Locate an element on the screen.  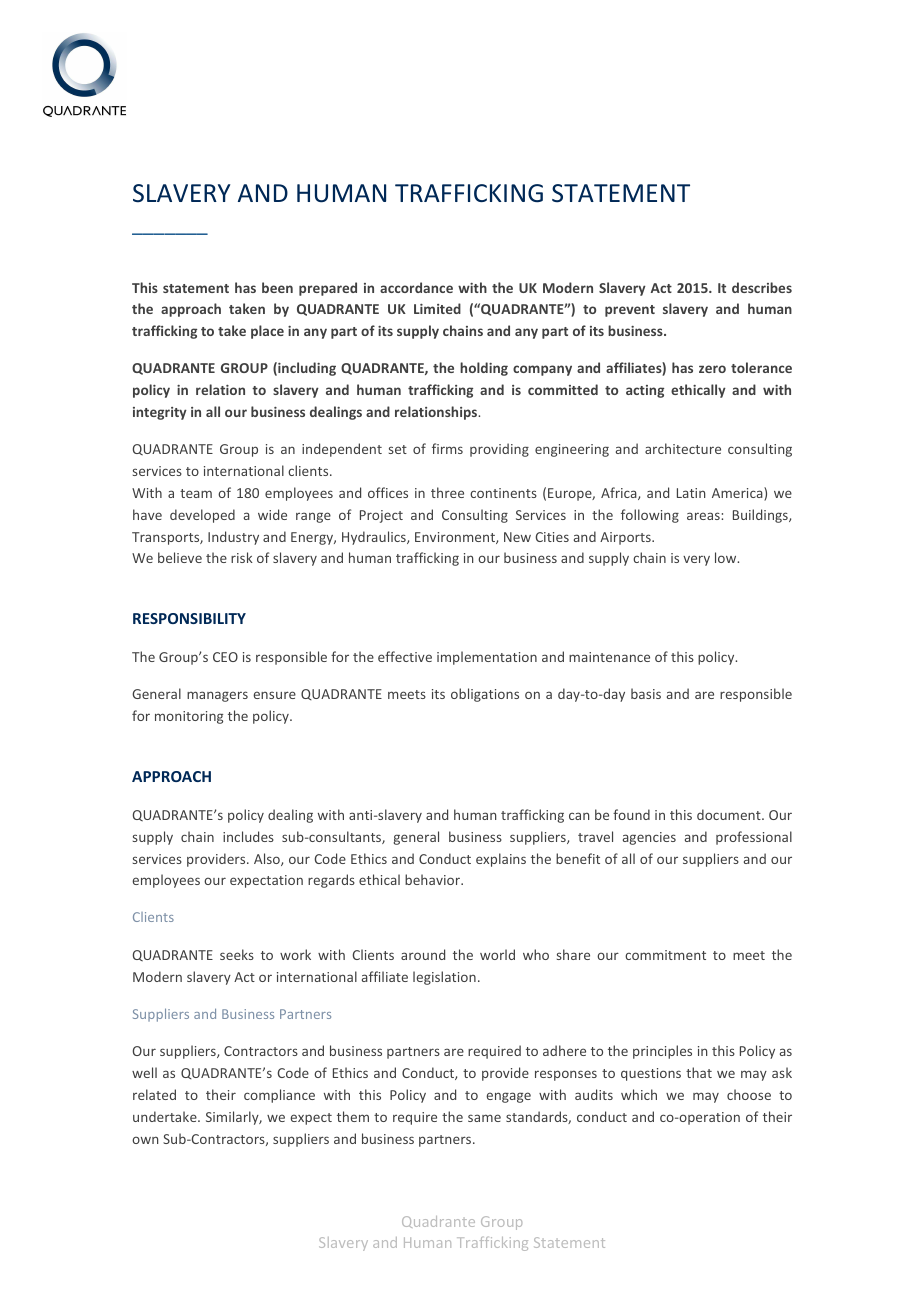
basis is located at coordinates (646, 693).
